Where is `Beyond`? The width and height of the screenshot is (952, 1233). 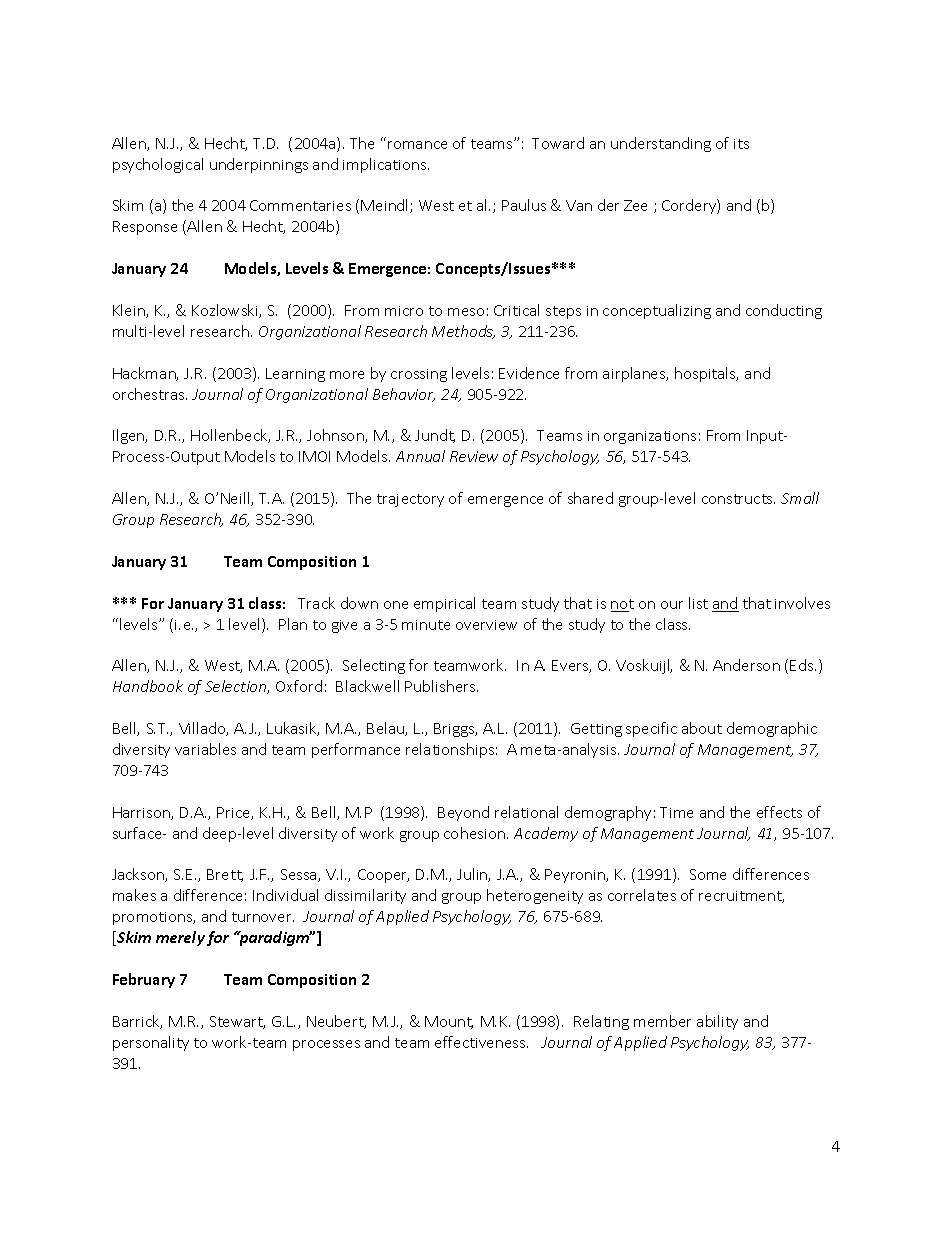 Beyond is located at coordinates (463, 813).
